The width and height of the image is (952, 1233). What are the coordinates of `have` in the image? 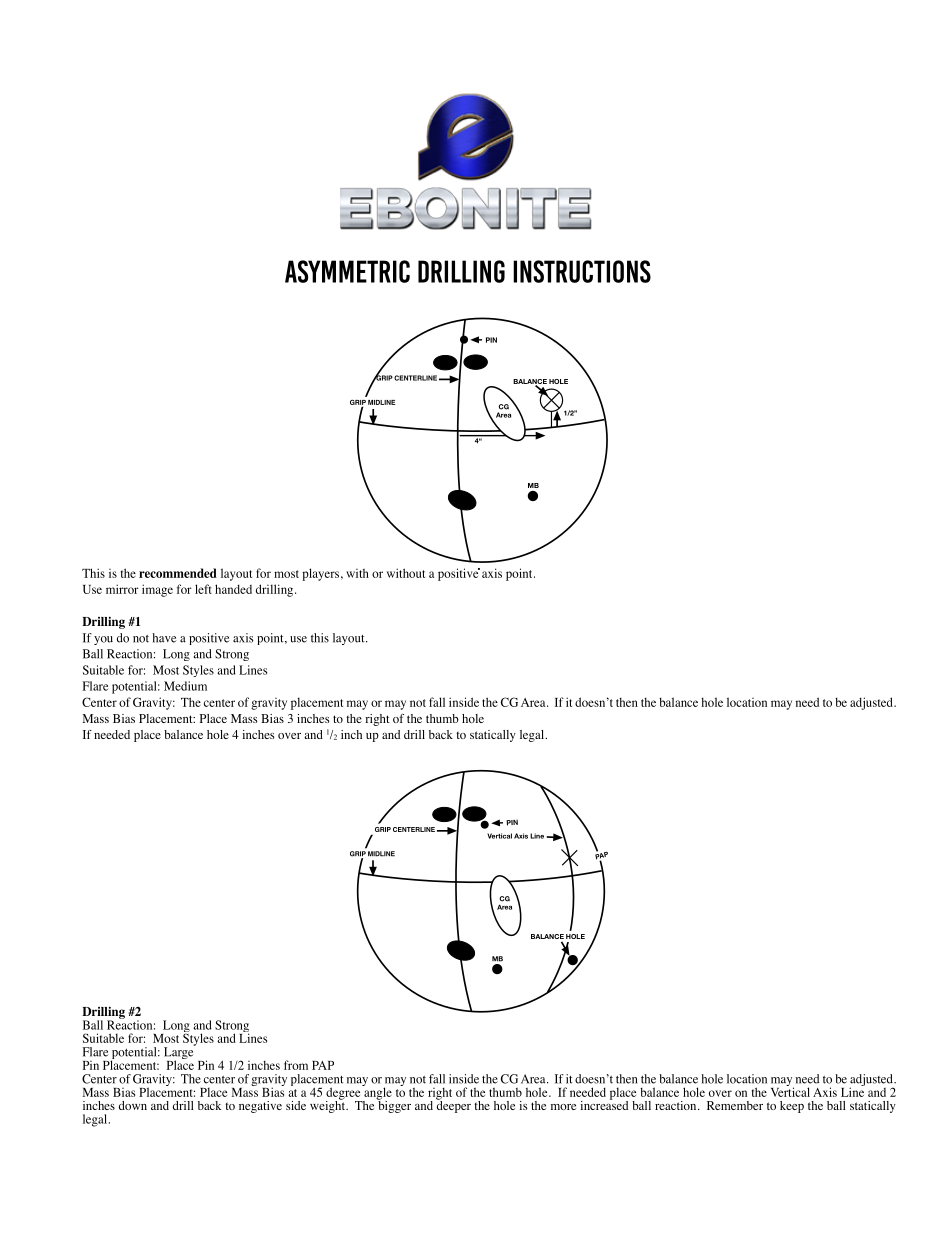 It's located at (164, 638).
